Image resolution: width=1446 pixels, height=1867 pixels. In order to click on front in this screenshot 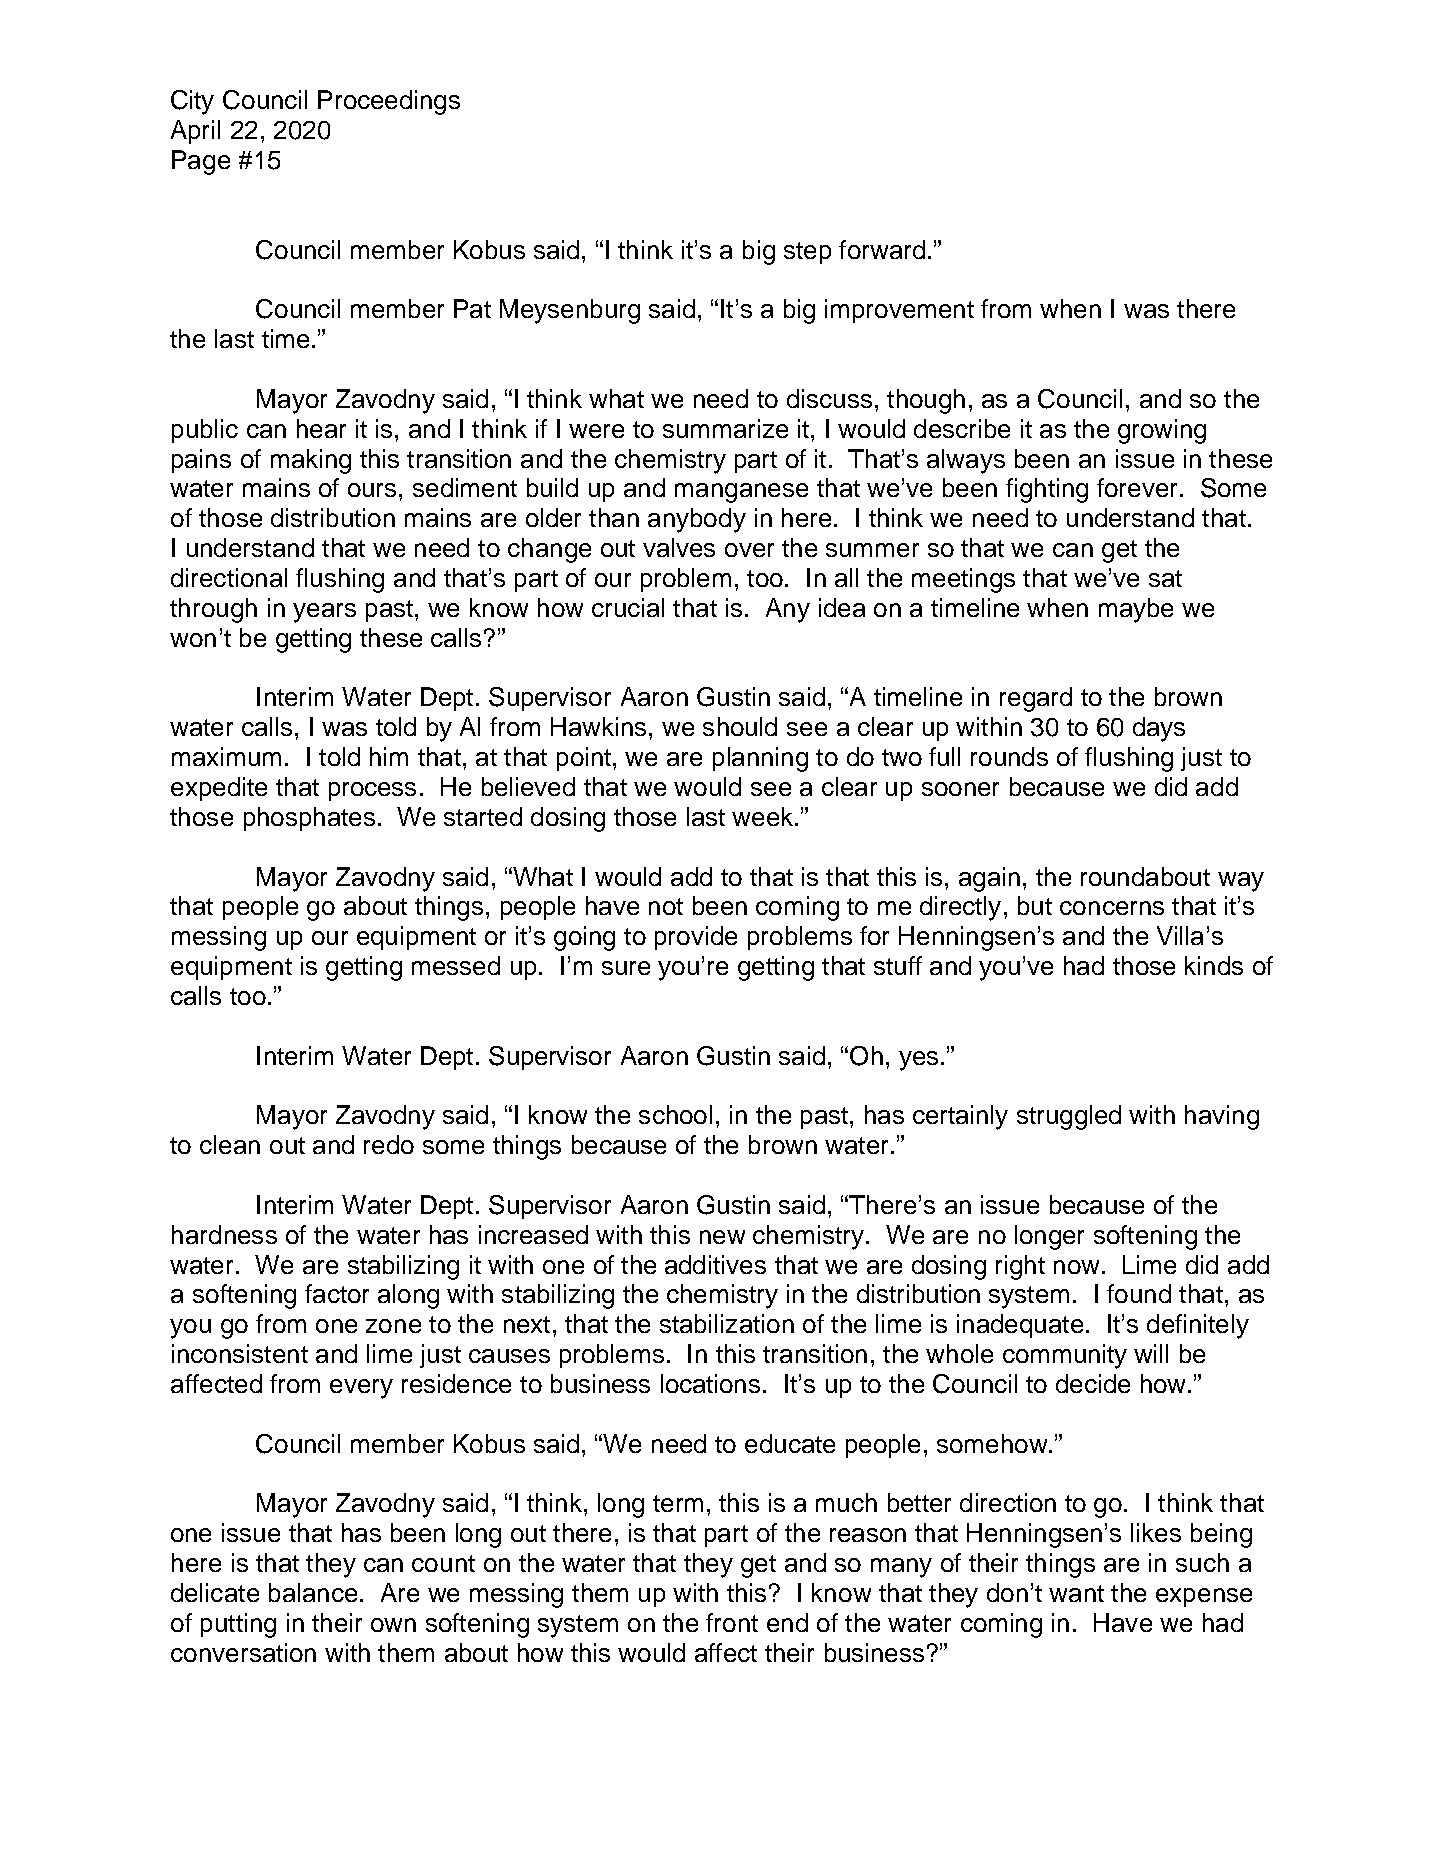, I will do `click(732, 1622)`.
